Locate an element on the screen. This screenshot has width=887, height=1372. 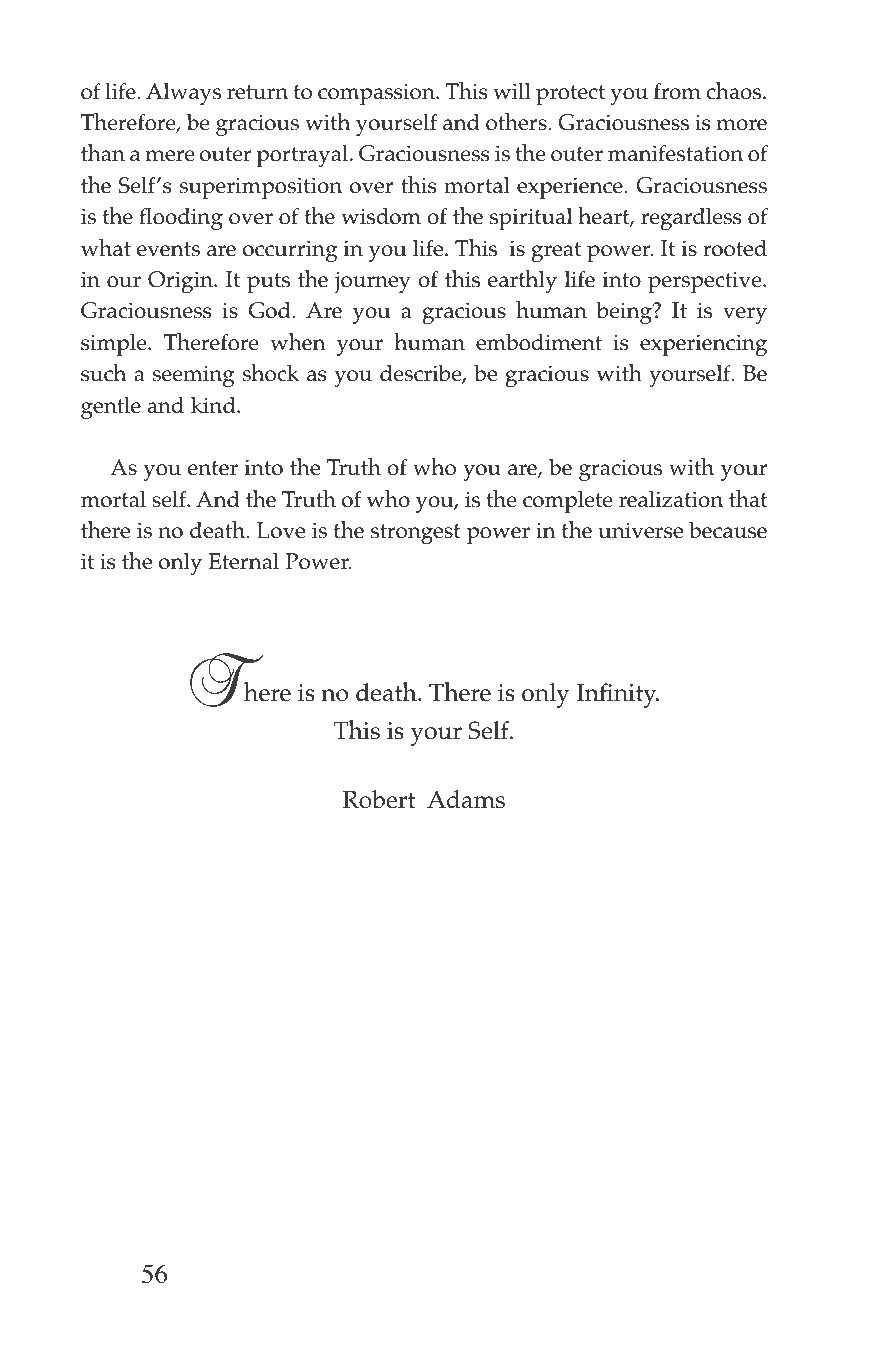
journey is located at coordinates (372, 282).
